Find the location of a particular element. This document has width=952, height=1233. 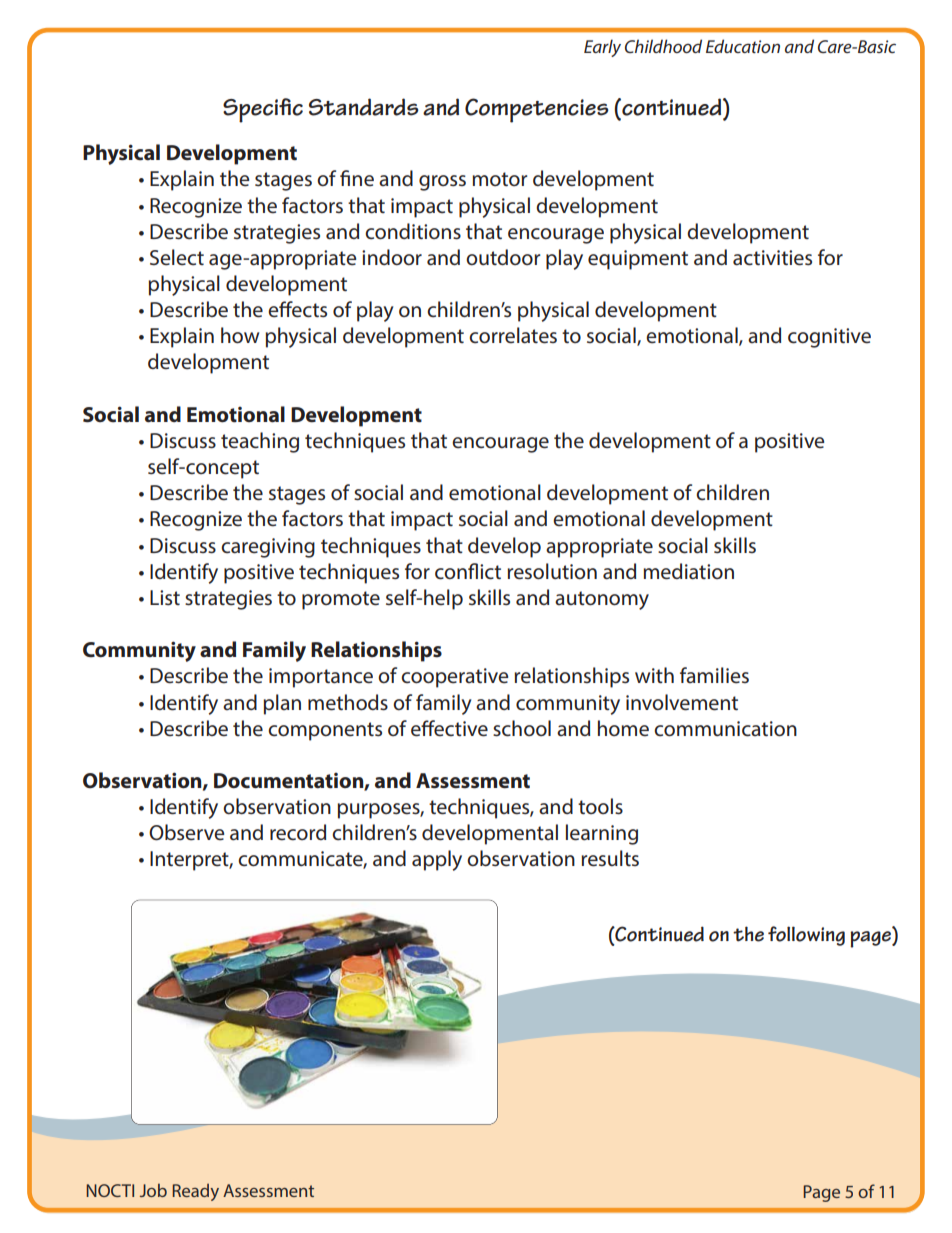

Standards is located at coordinates (364, 107).
